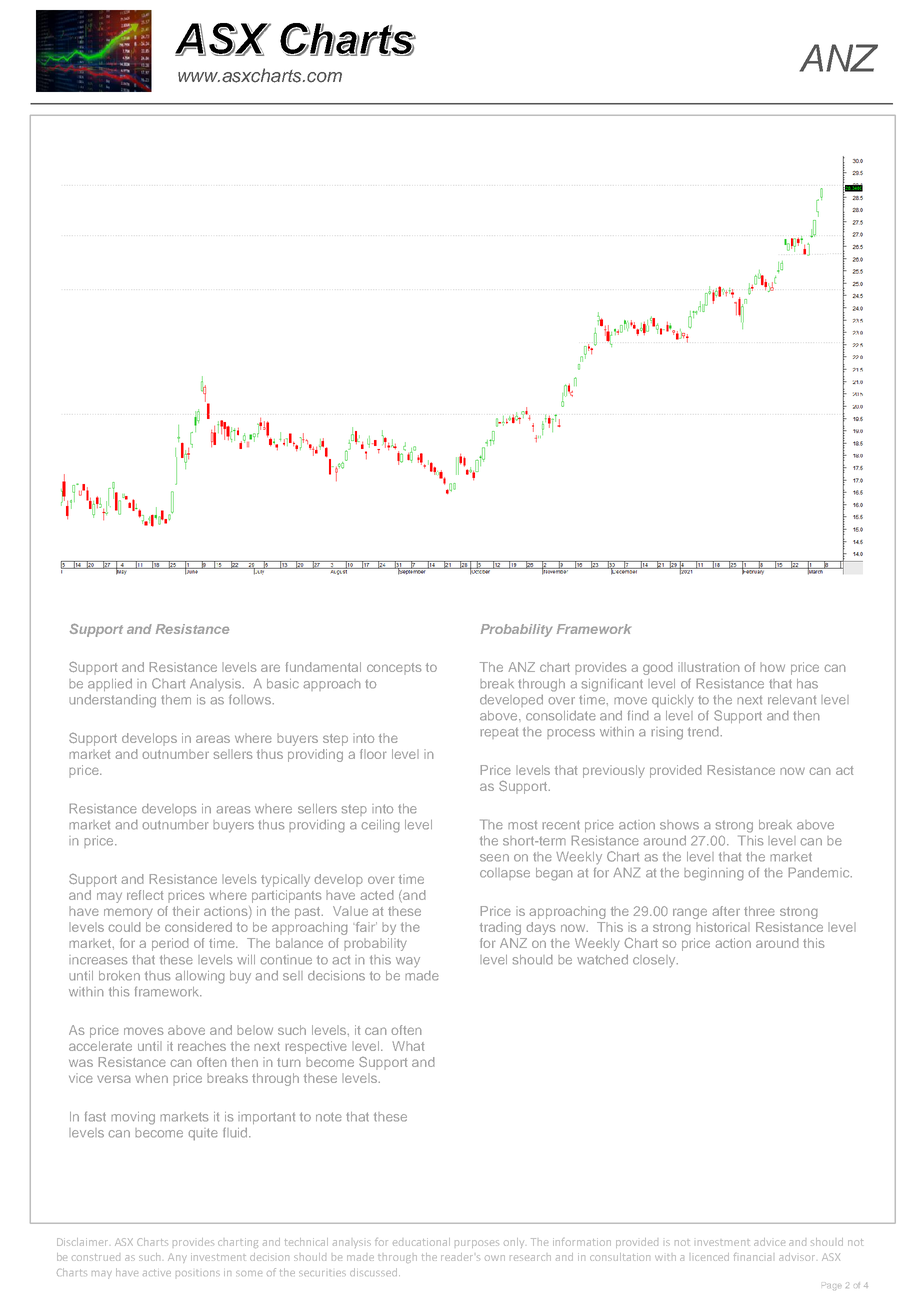  Describe the element at coordinates (709, 667) in the document. I see `illustration` at that location.
